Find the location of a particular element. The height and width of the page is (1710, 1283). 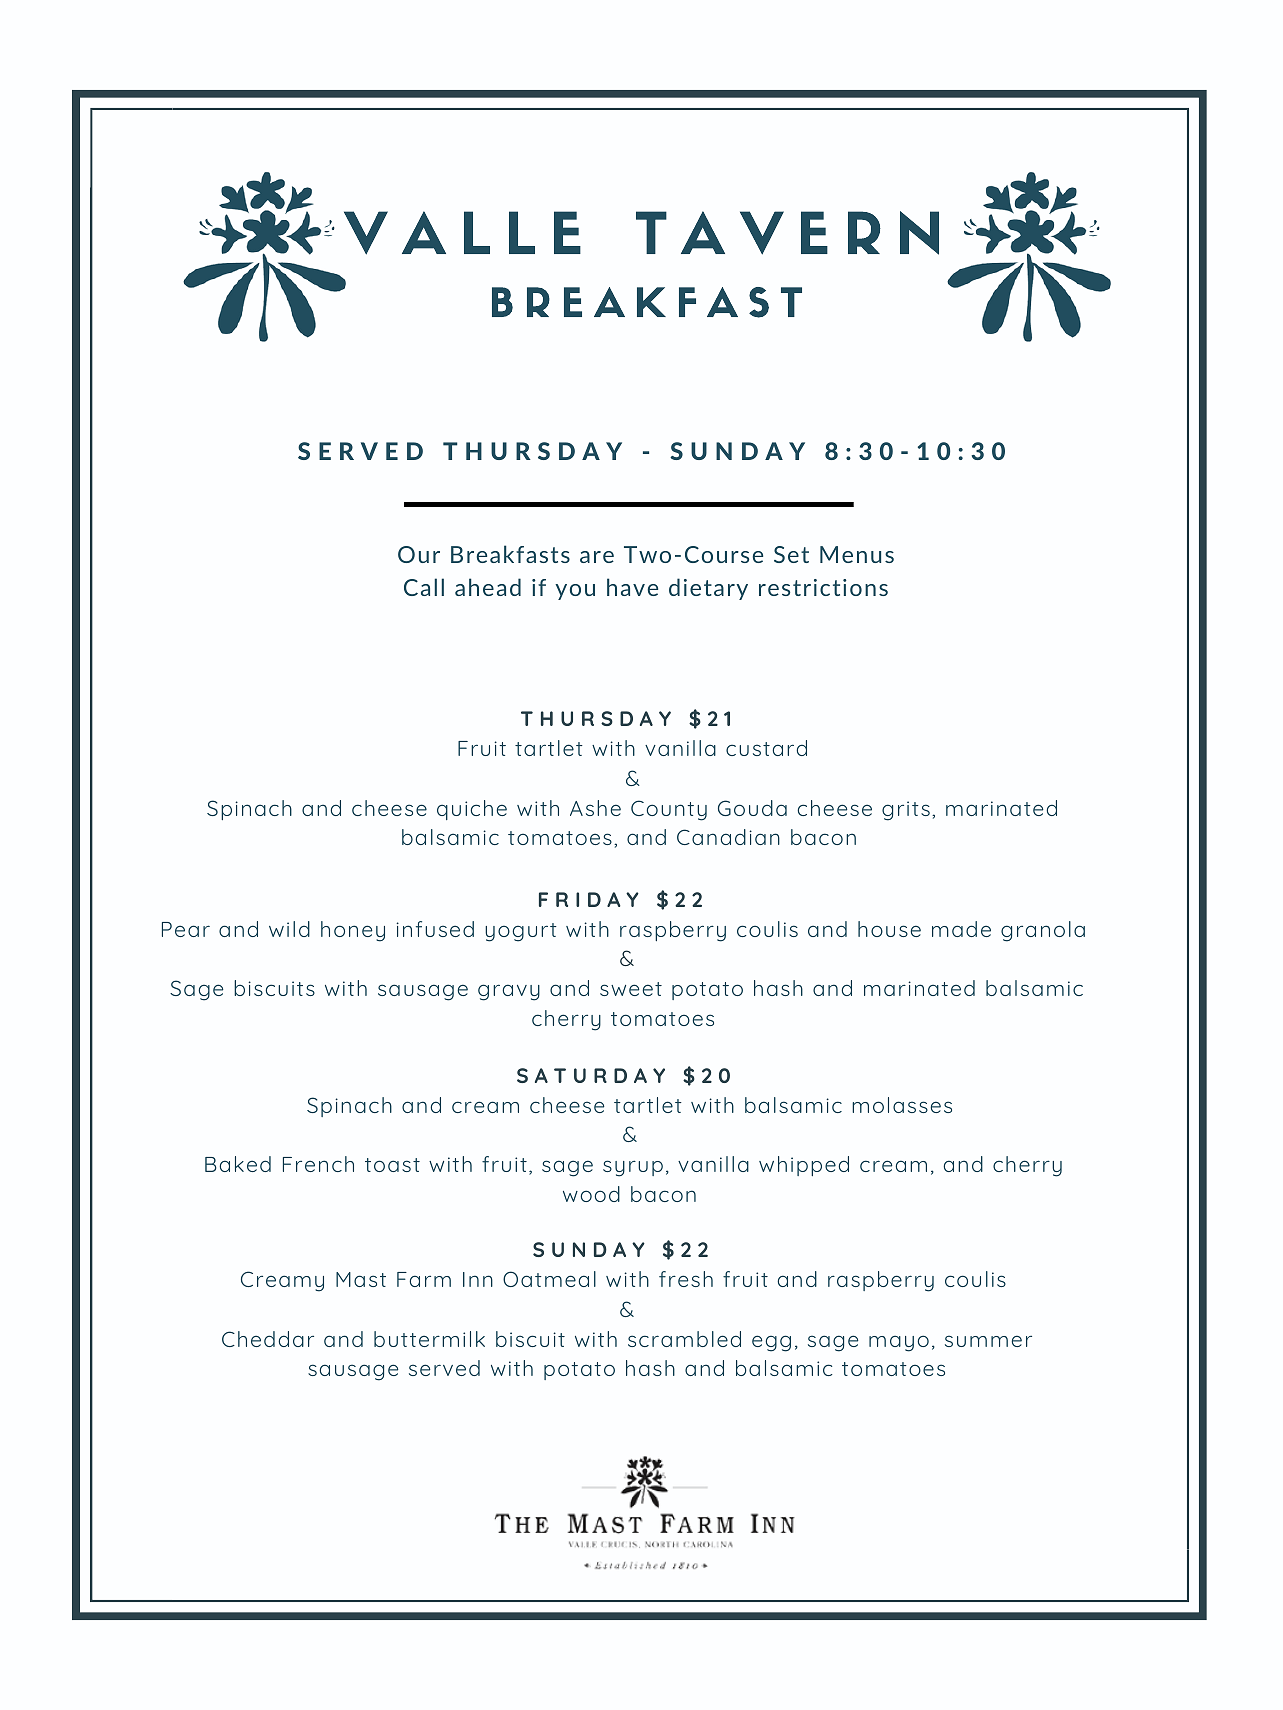

have is located at coordinates (632, 587).
